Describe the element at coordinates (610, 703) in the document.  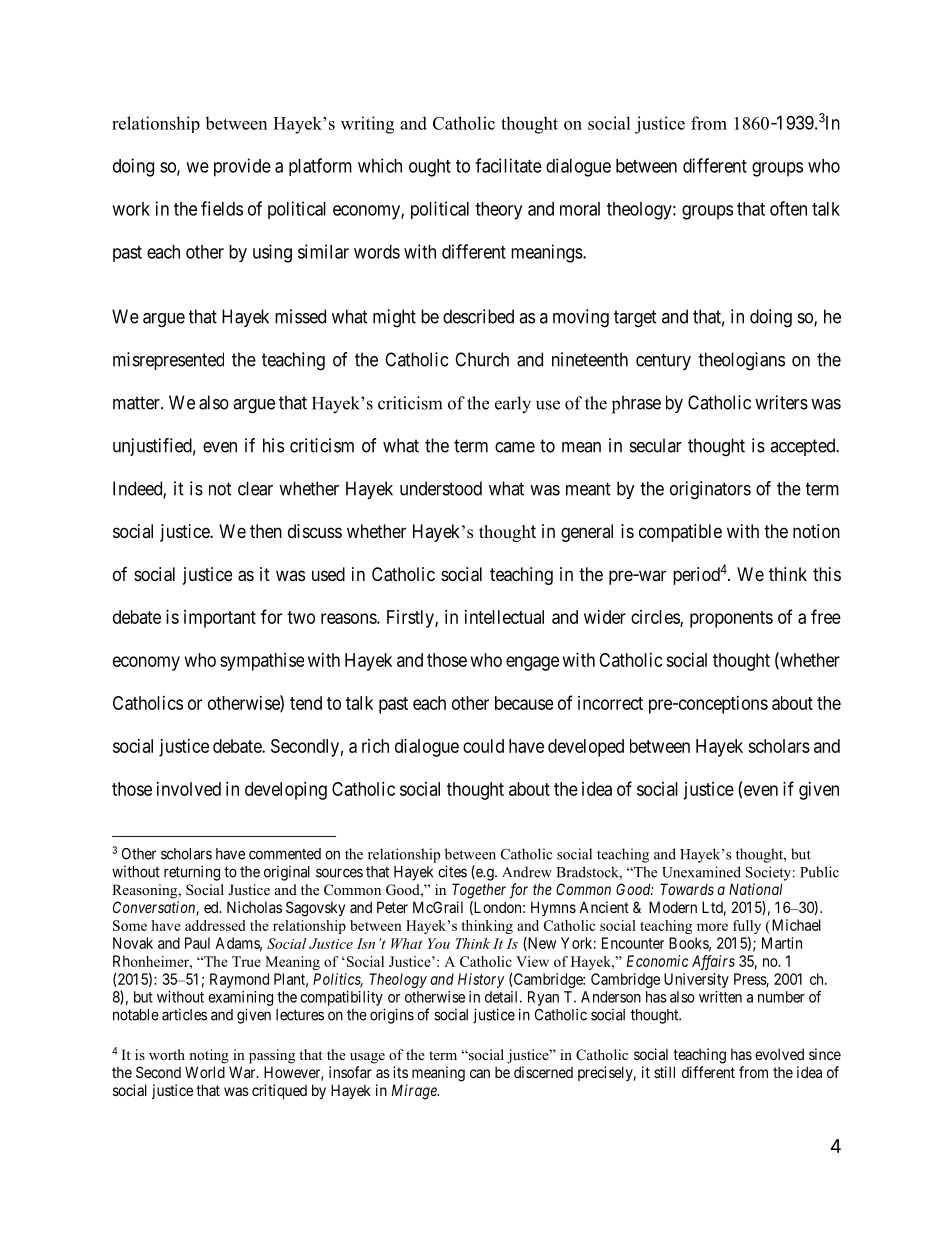
I see `incorrect` at that location.
